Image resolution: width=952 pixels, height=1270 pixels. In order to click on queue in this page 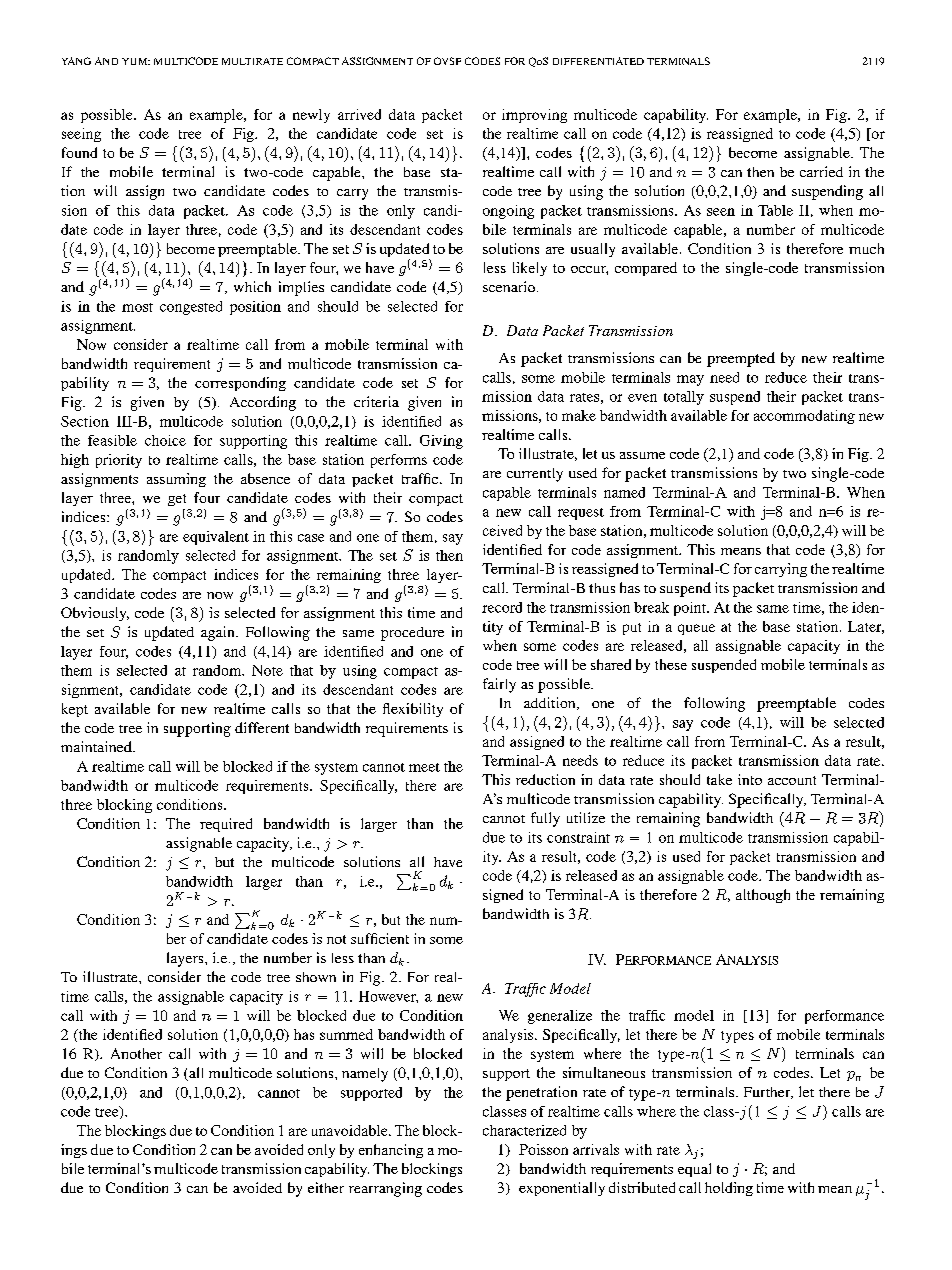, I will do `click(696, 629)`.
